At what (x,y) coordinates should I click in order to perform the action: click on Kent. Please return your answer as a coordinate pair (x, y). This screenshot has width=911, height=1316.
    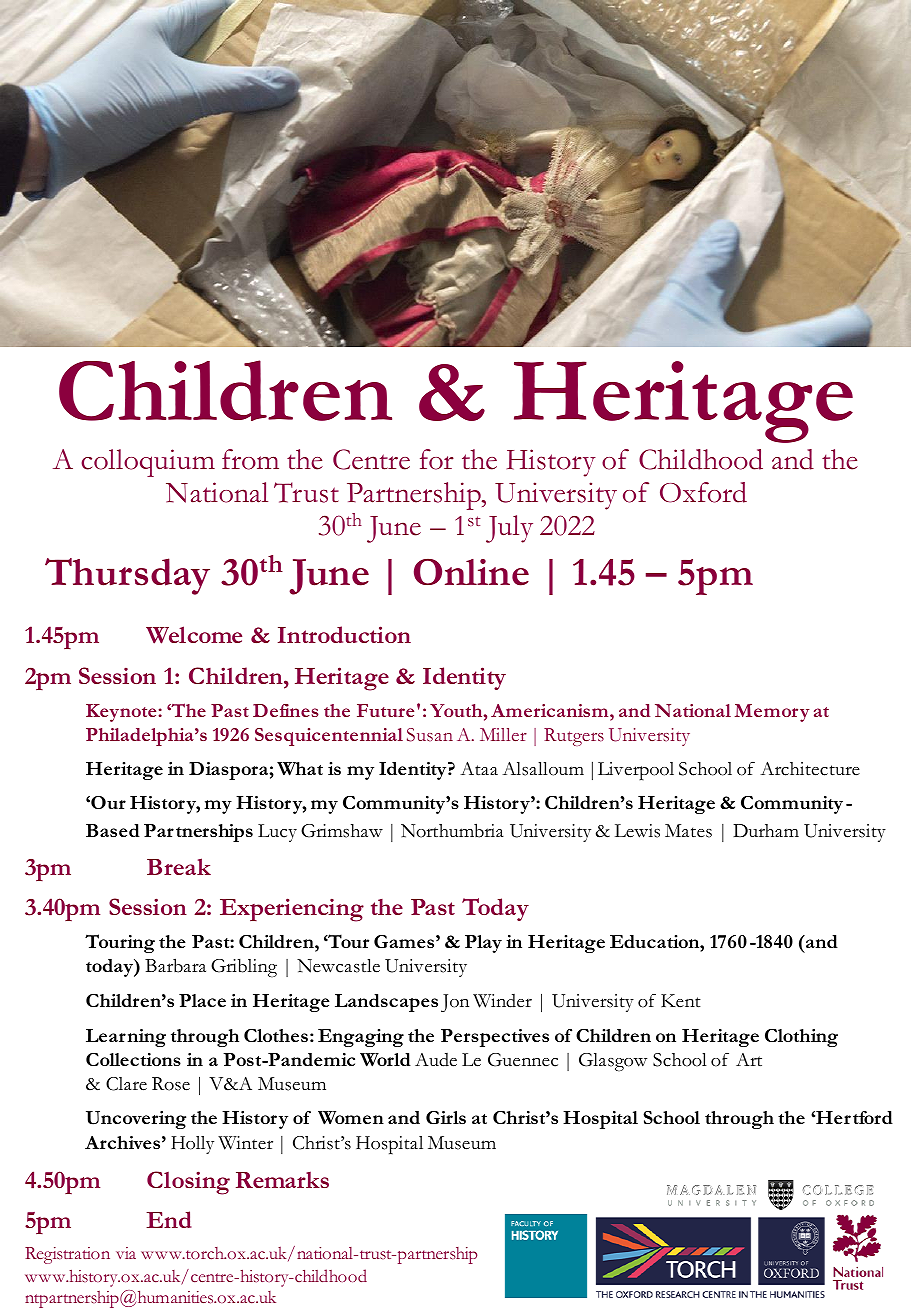
    Looking at the image, I should click on (681, 1001).
